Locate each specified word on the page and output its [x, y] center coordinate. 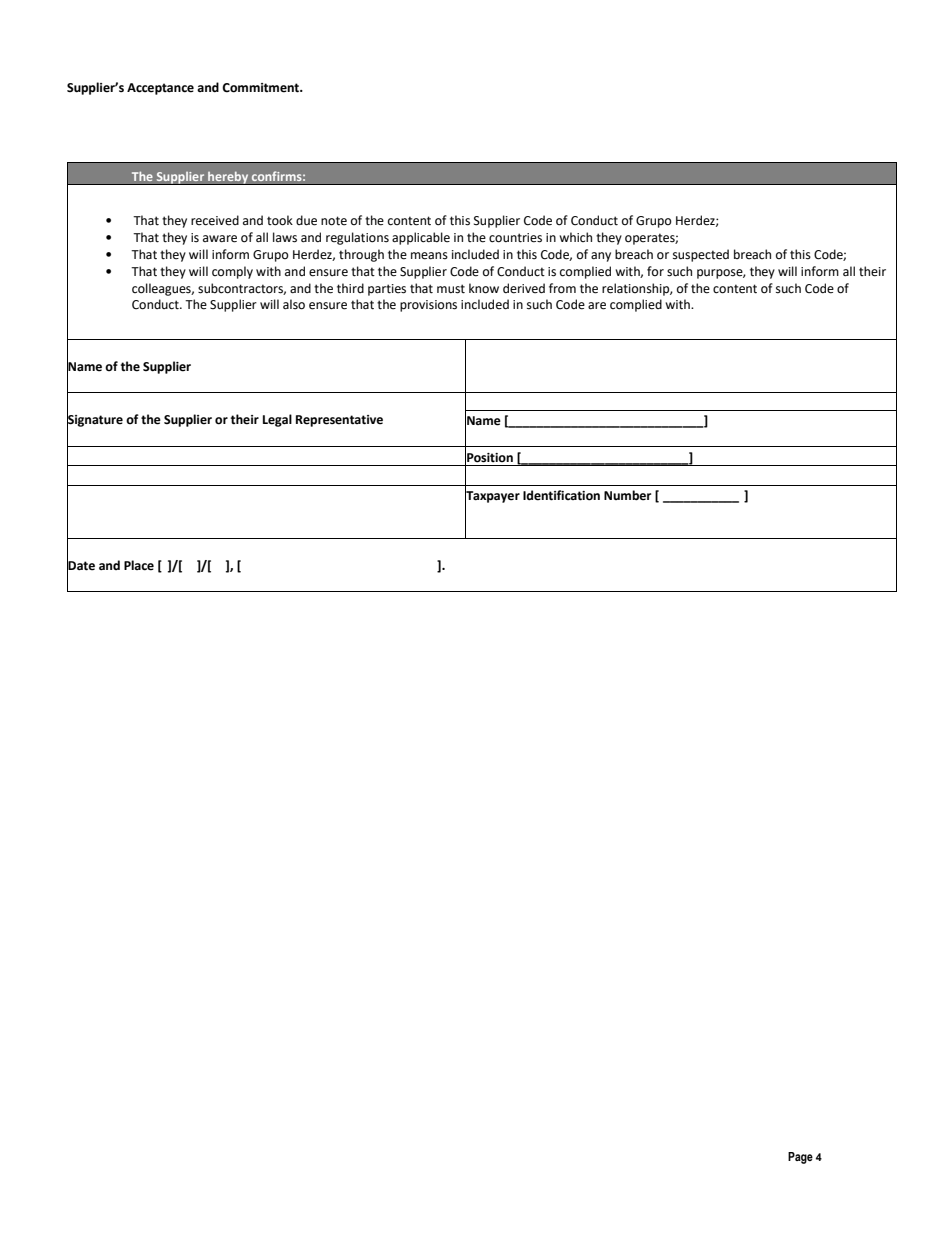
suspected [701, 255]
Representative [339, 421]
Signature [95, 420]
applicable [421, 238]
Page [800, 1158]
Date [81, 565]
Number [627, 495]
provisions [428, 306]
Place [139, 565]
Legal [277, 420]
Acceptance [160, 89]
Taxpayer [492, 496]
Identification [561, 495]
